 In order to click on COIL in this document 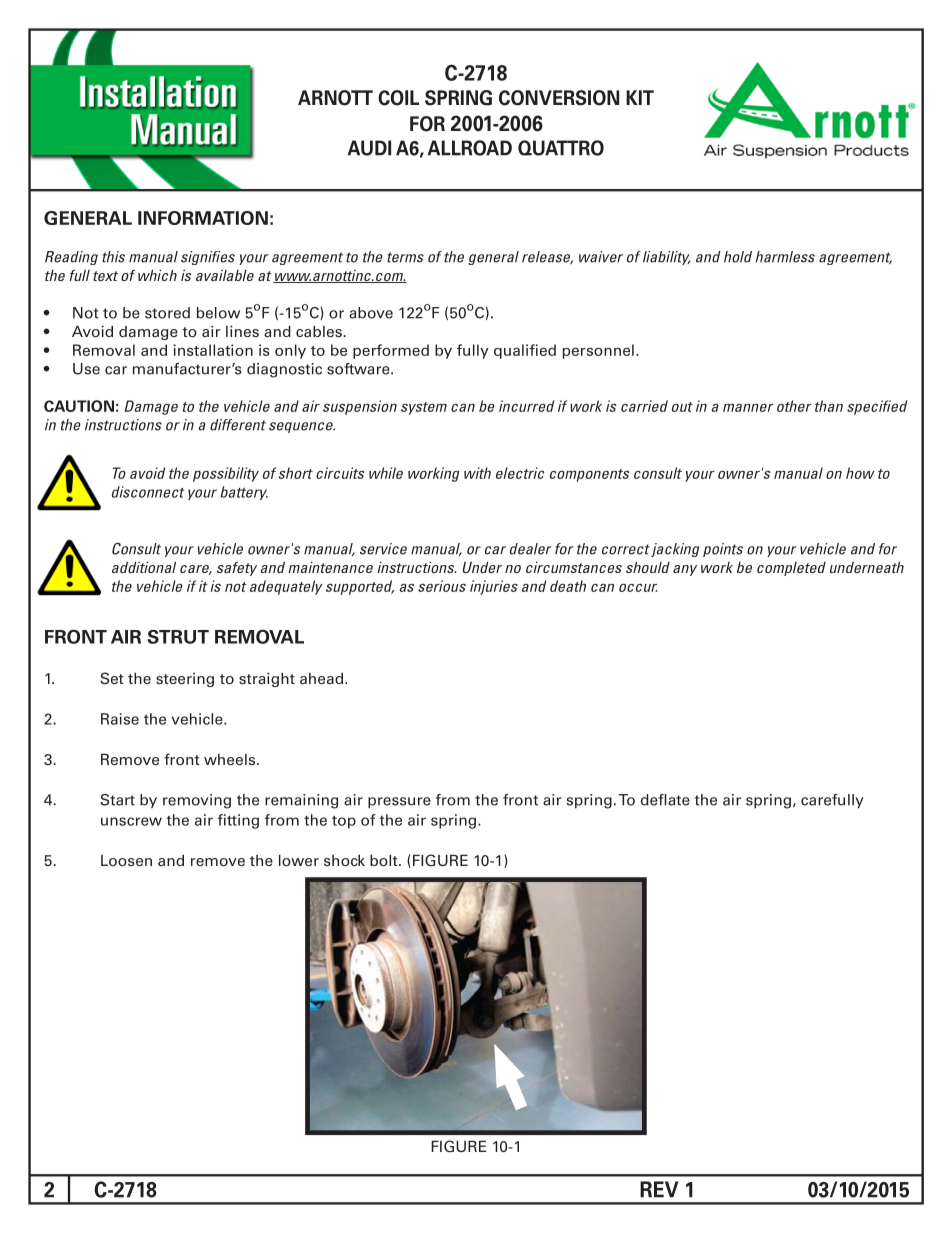, I will do `click(398, 98)`.
